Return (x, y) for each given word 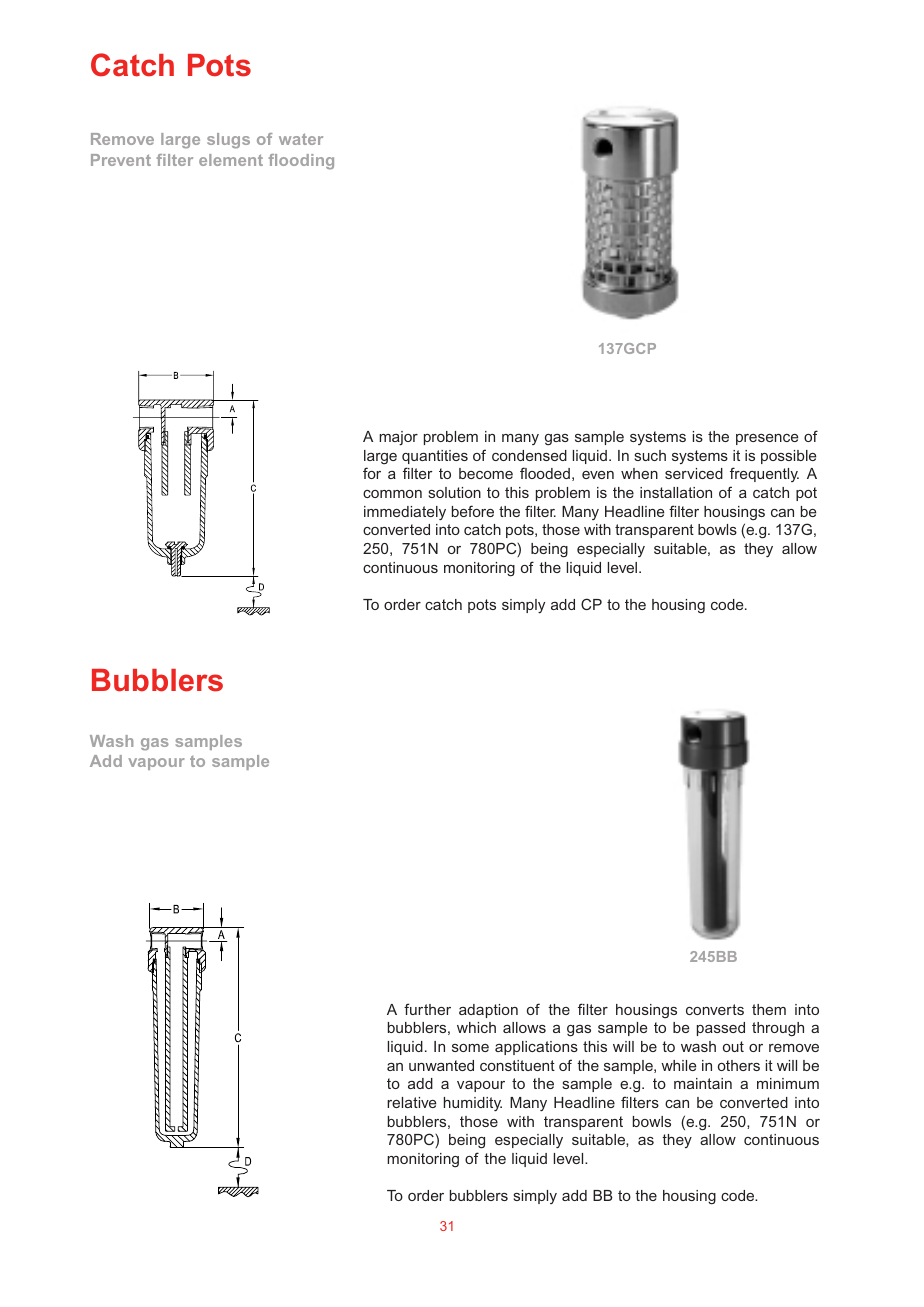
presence (767, 439)
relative (411, 1102)
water (301, 139)
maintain (703, 1083)
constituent (517, 1065)
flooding (301, 162)
